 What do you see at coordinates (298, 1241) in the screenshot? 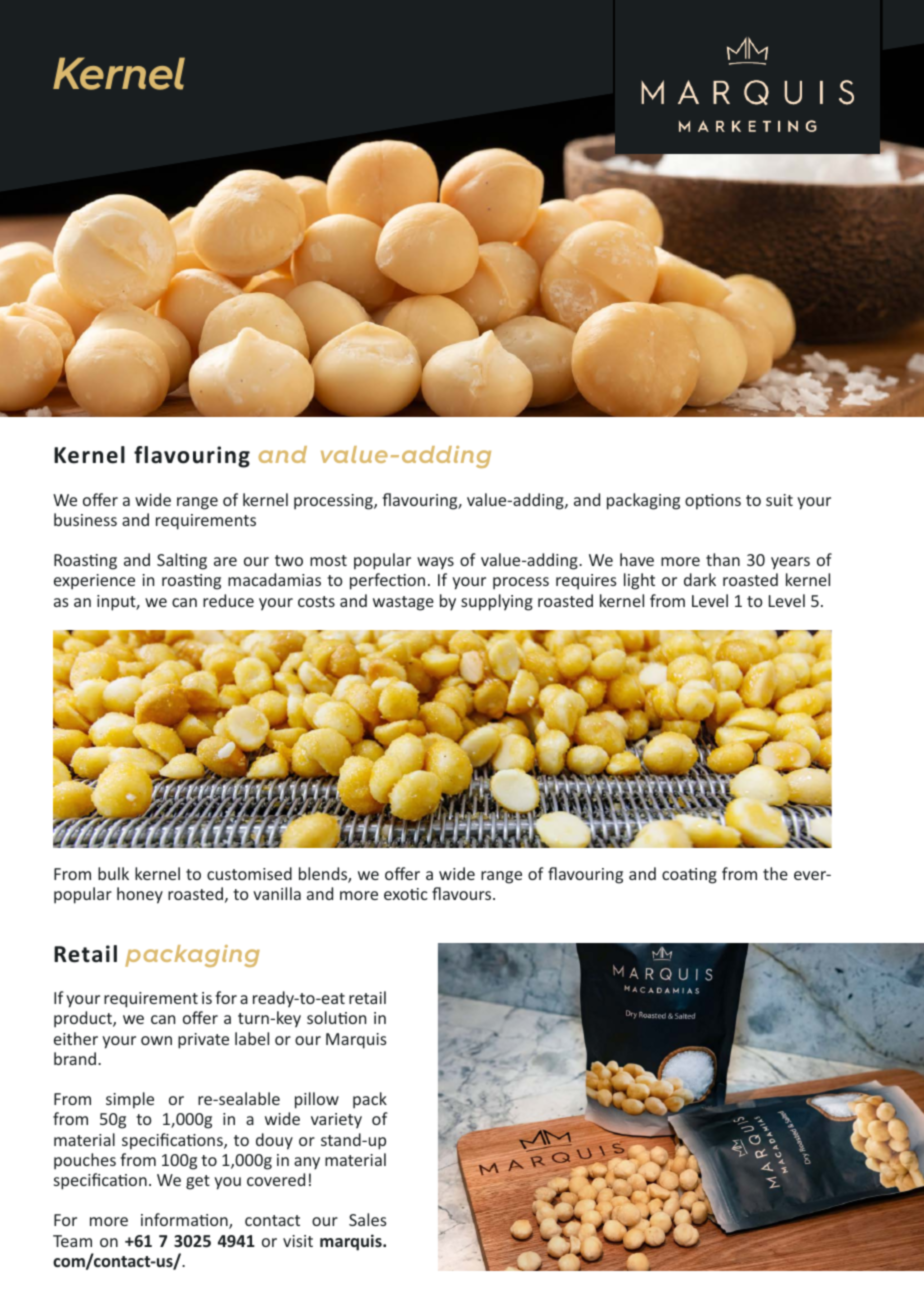
I see `visit` at bounding box center [298, 1241].
